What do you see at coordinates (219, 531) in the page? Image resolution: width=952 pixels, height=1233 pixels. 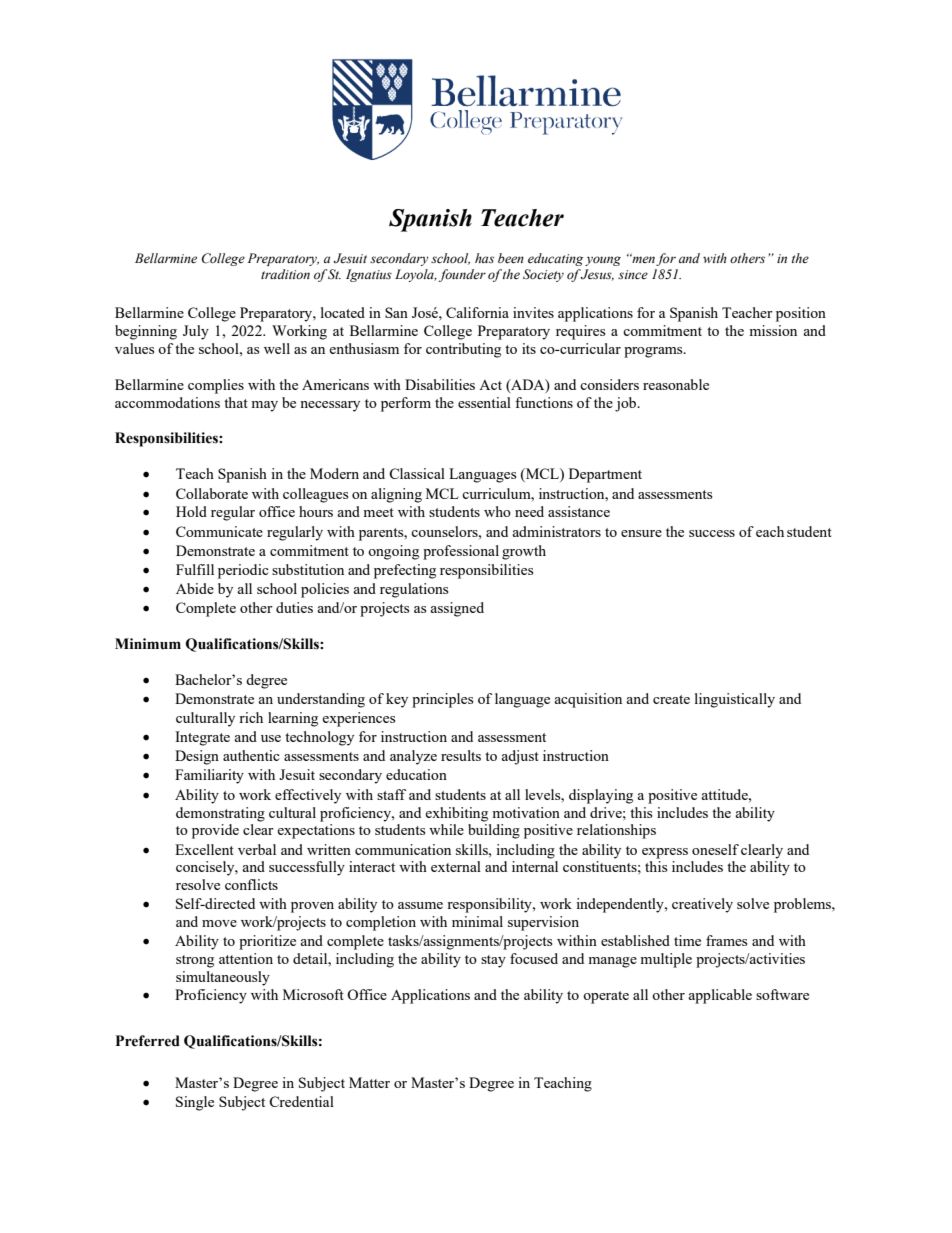 I see `Communicate` at bounding box center [219, 531].
